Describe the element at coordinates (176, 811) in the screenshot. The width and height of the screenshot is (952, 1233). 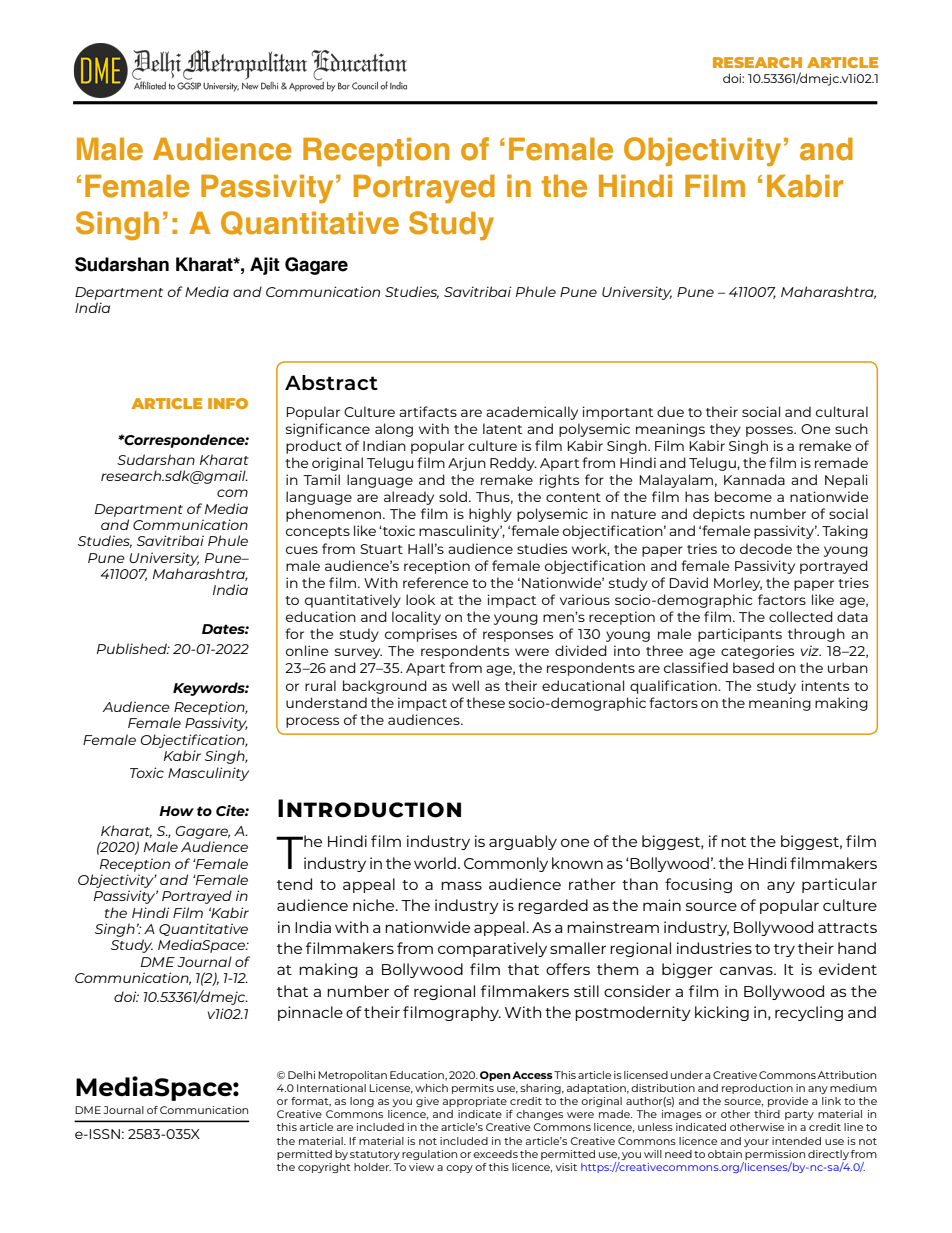
I see `How` at that location.
